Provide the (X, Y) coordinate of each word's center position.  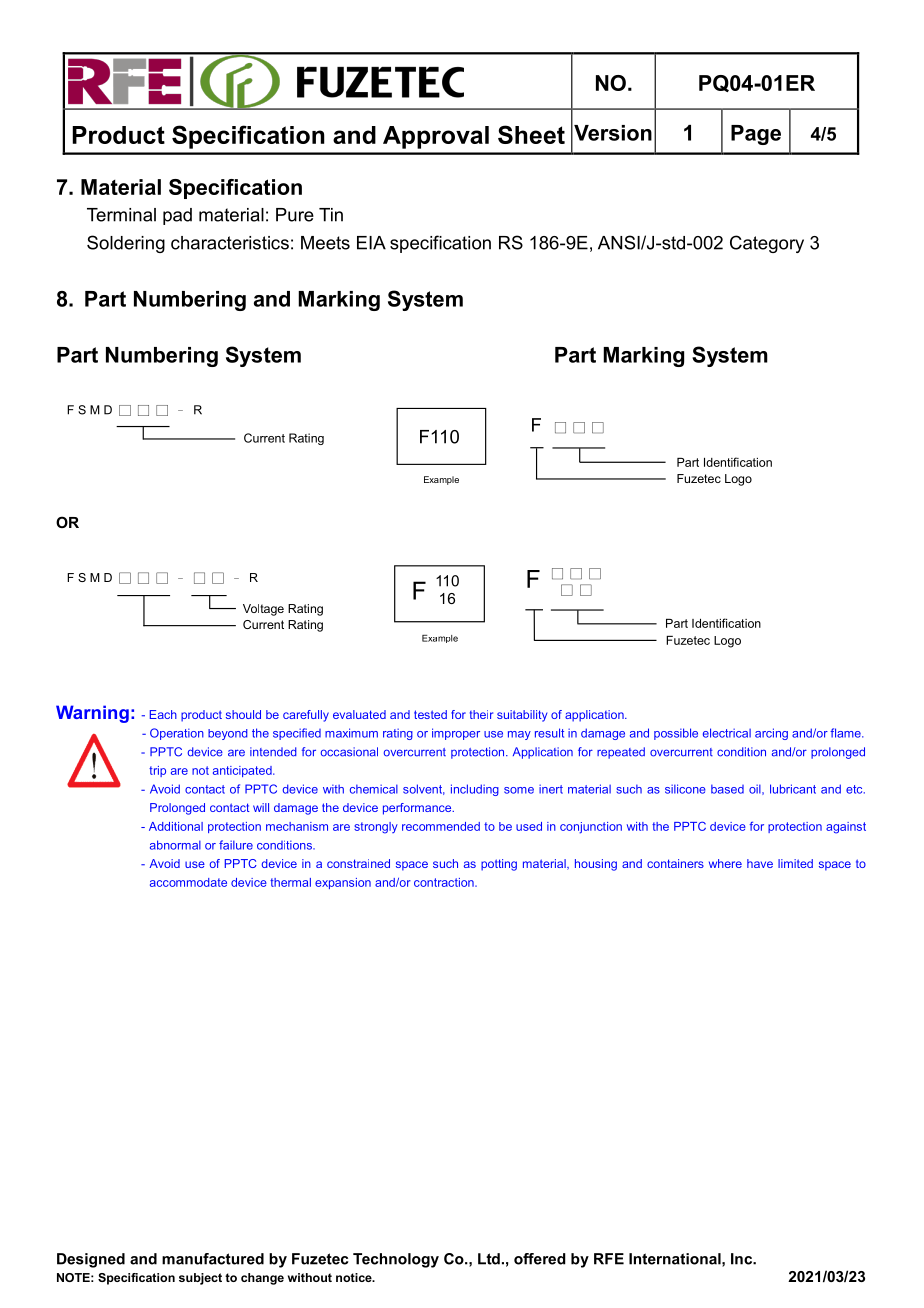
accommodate (188, 882)
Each (163, 714)
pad (177, 216)
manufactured (213, 1259)
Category (767, 244)
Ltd (489, 1259)
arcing (771, 734)
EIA (371, 243)
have (760, 863)
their (481, 714)
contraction (445, 882)
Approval (436, 137)
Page (756, 135)
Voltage (263, 610)
